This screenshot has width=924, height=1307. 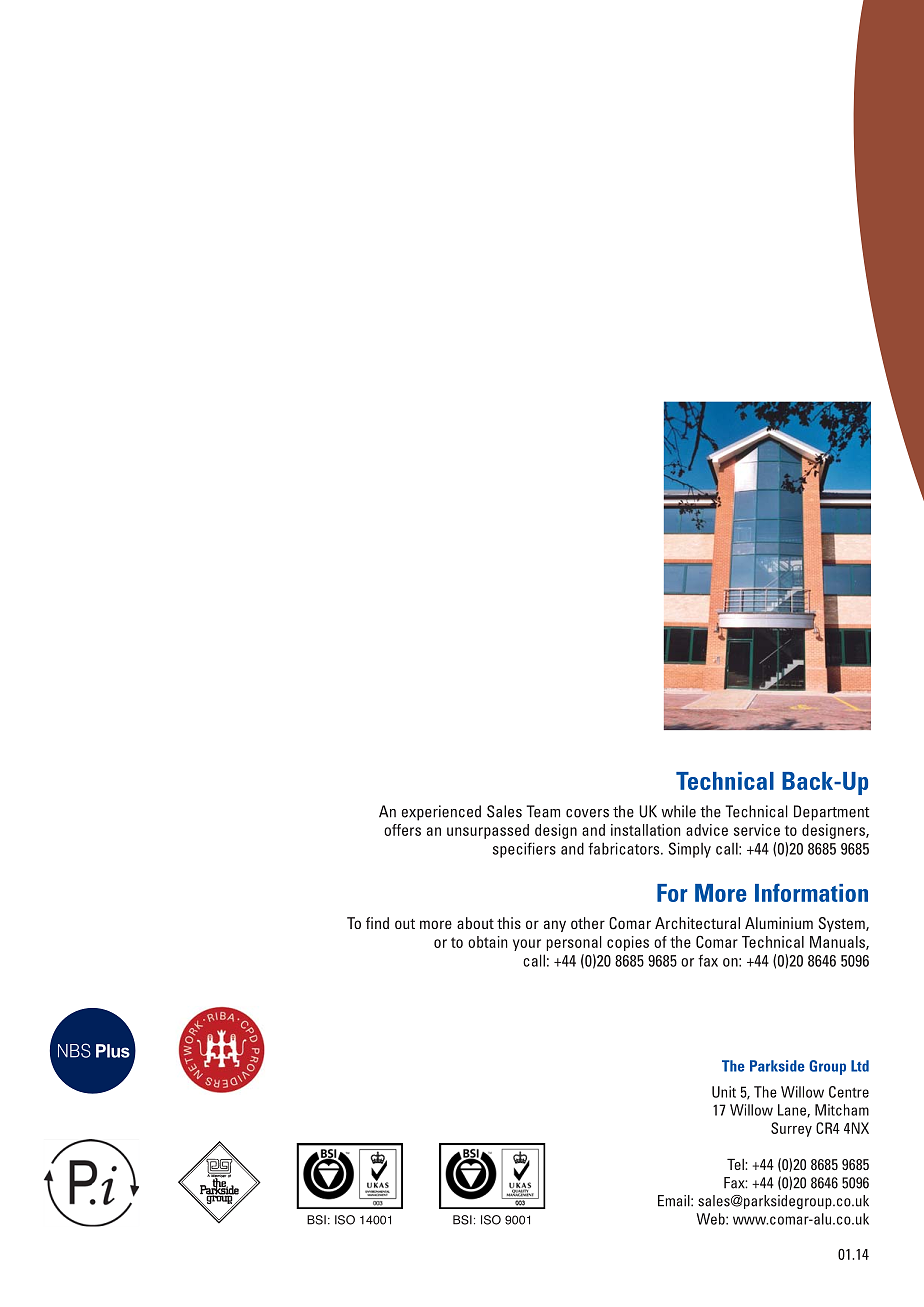 I want to click on copies, so click(x=628, y=943).
